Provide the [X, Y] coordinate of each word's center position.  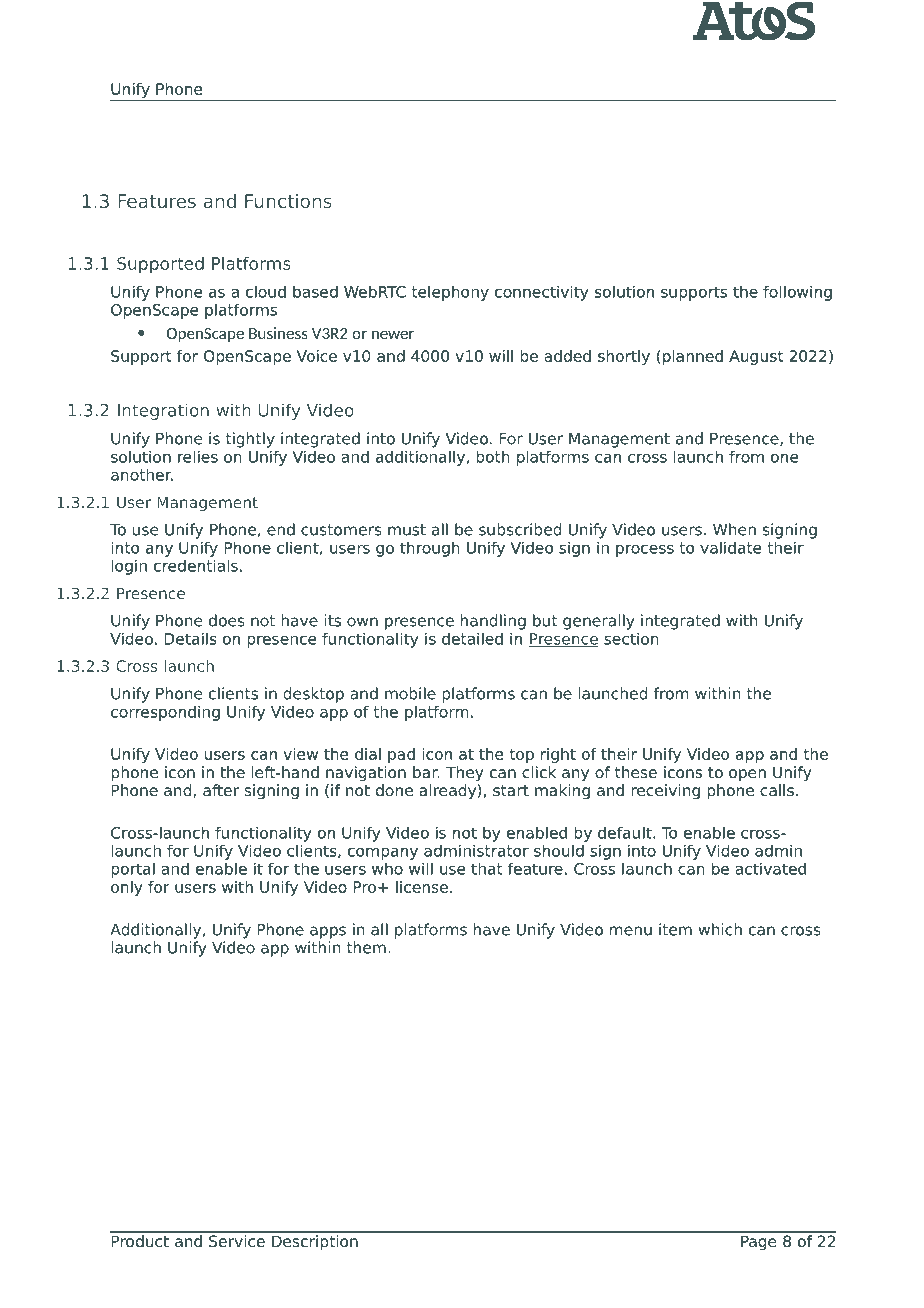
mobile [410, 693]
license [422, 887]
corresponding [165, 713]
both [493, 456]
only [127, 888]
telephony [450, 293]
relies [198, 456]
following [797, 293]
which [720, 929]
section [631, 638]
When [734, 529]
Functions [288, 201]
